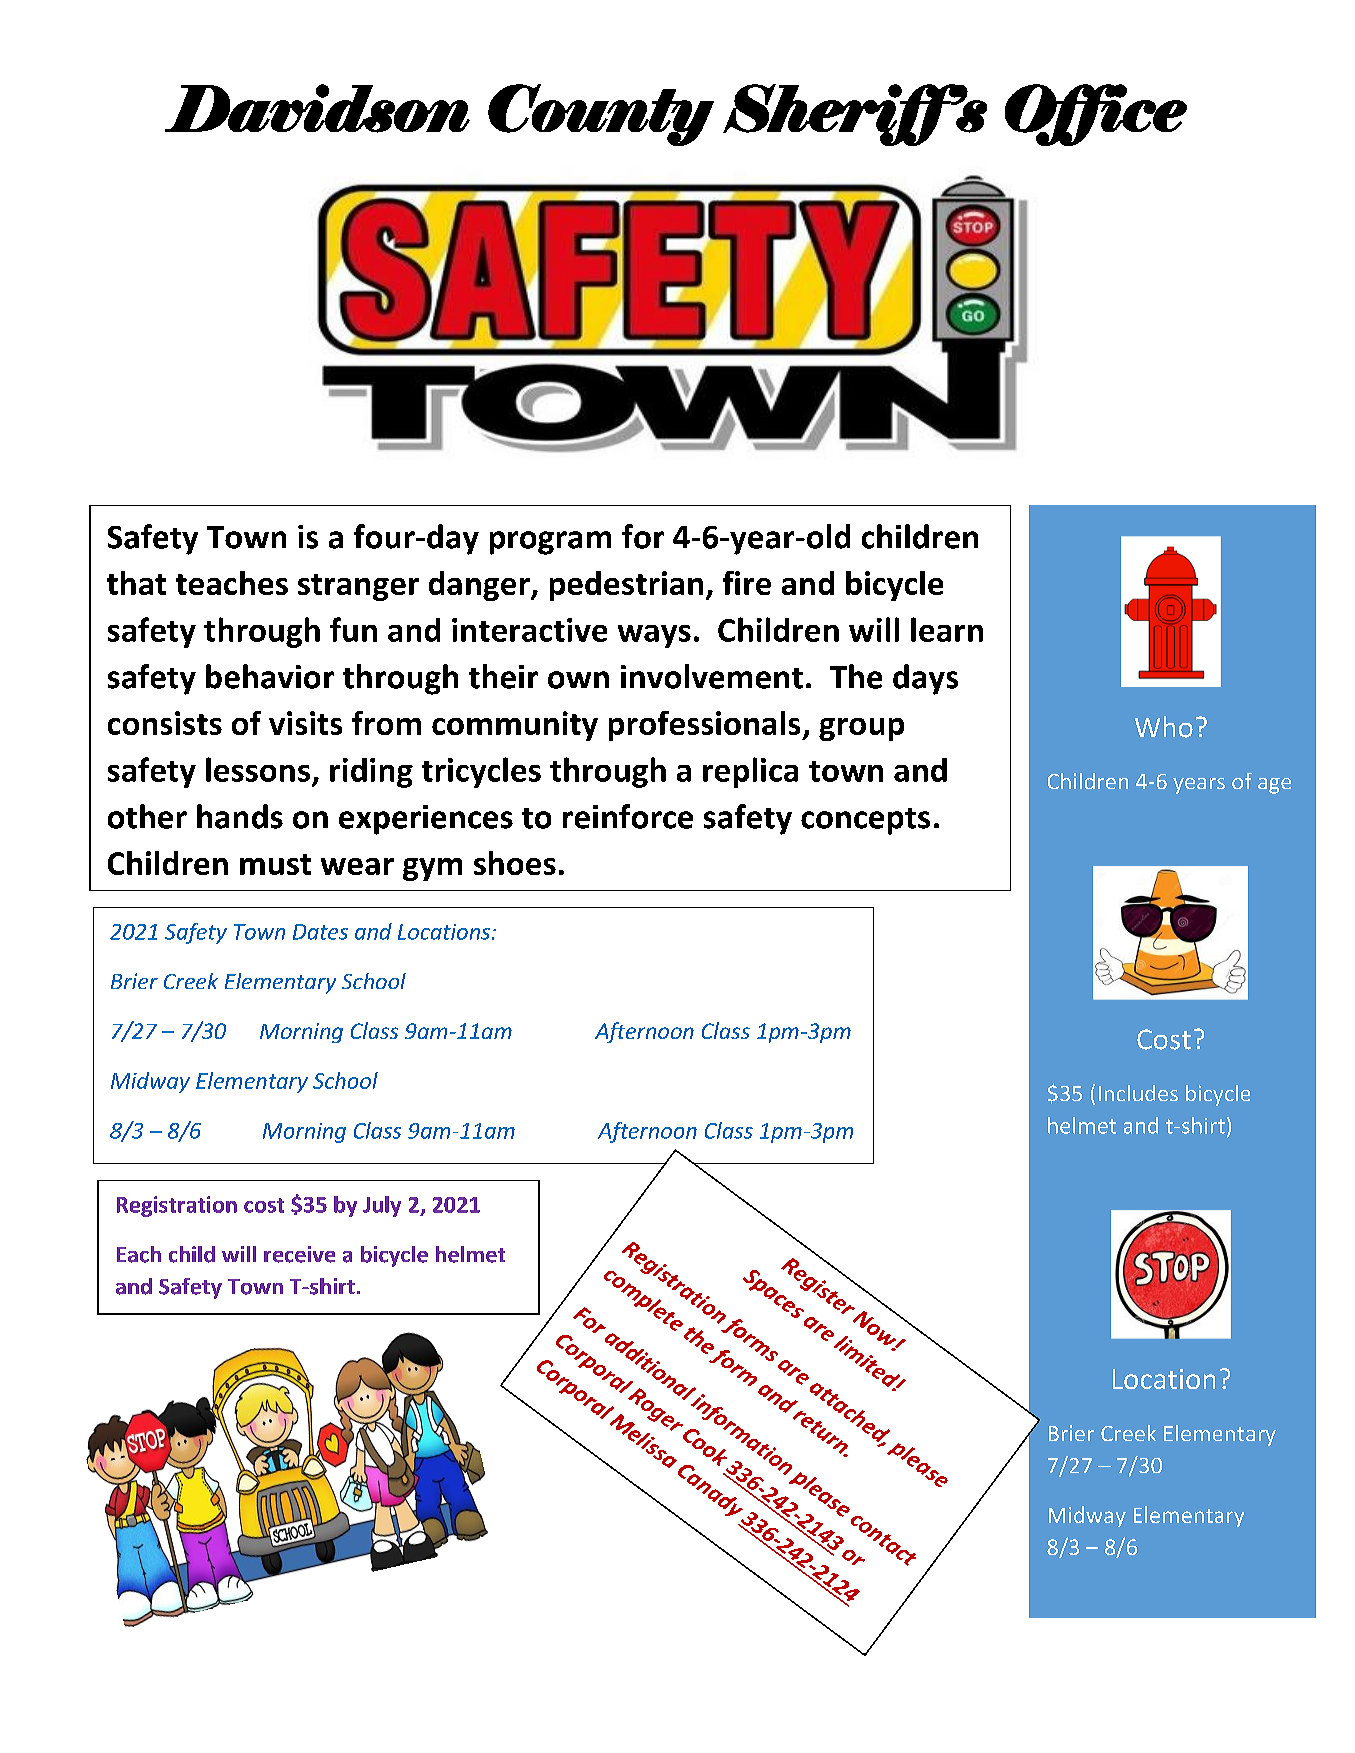  What do you see at coordinates (550, 543) in the screenshot?
I see `program` at bounding box center [550, 543].
